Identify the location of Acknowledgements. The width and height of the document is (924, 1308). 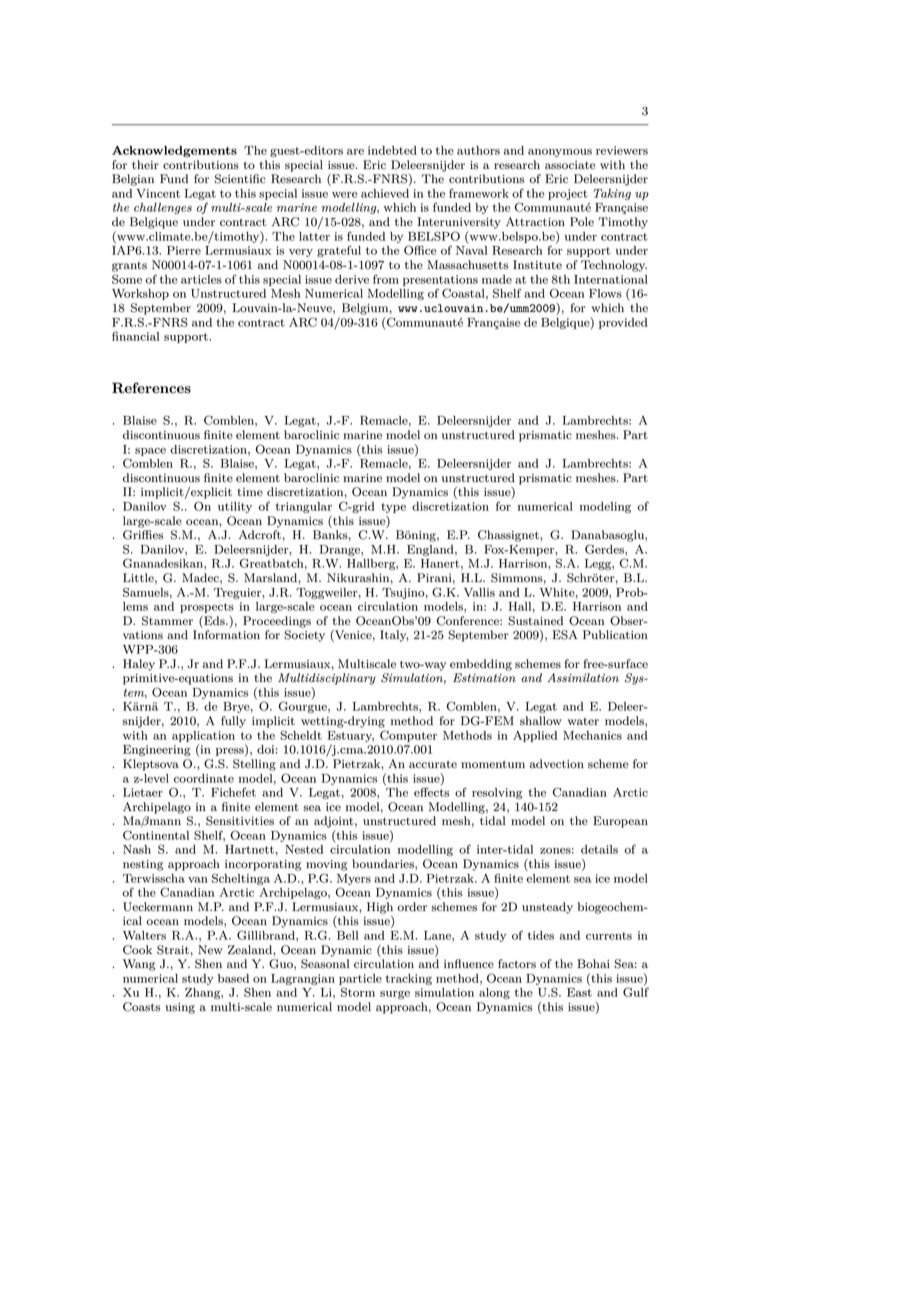
(174, 151).
